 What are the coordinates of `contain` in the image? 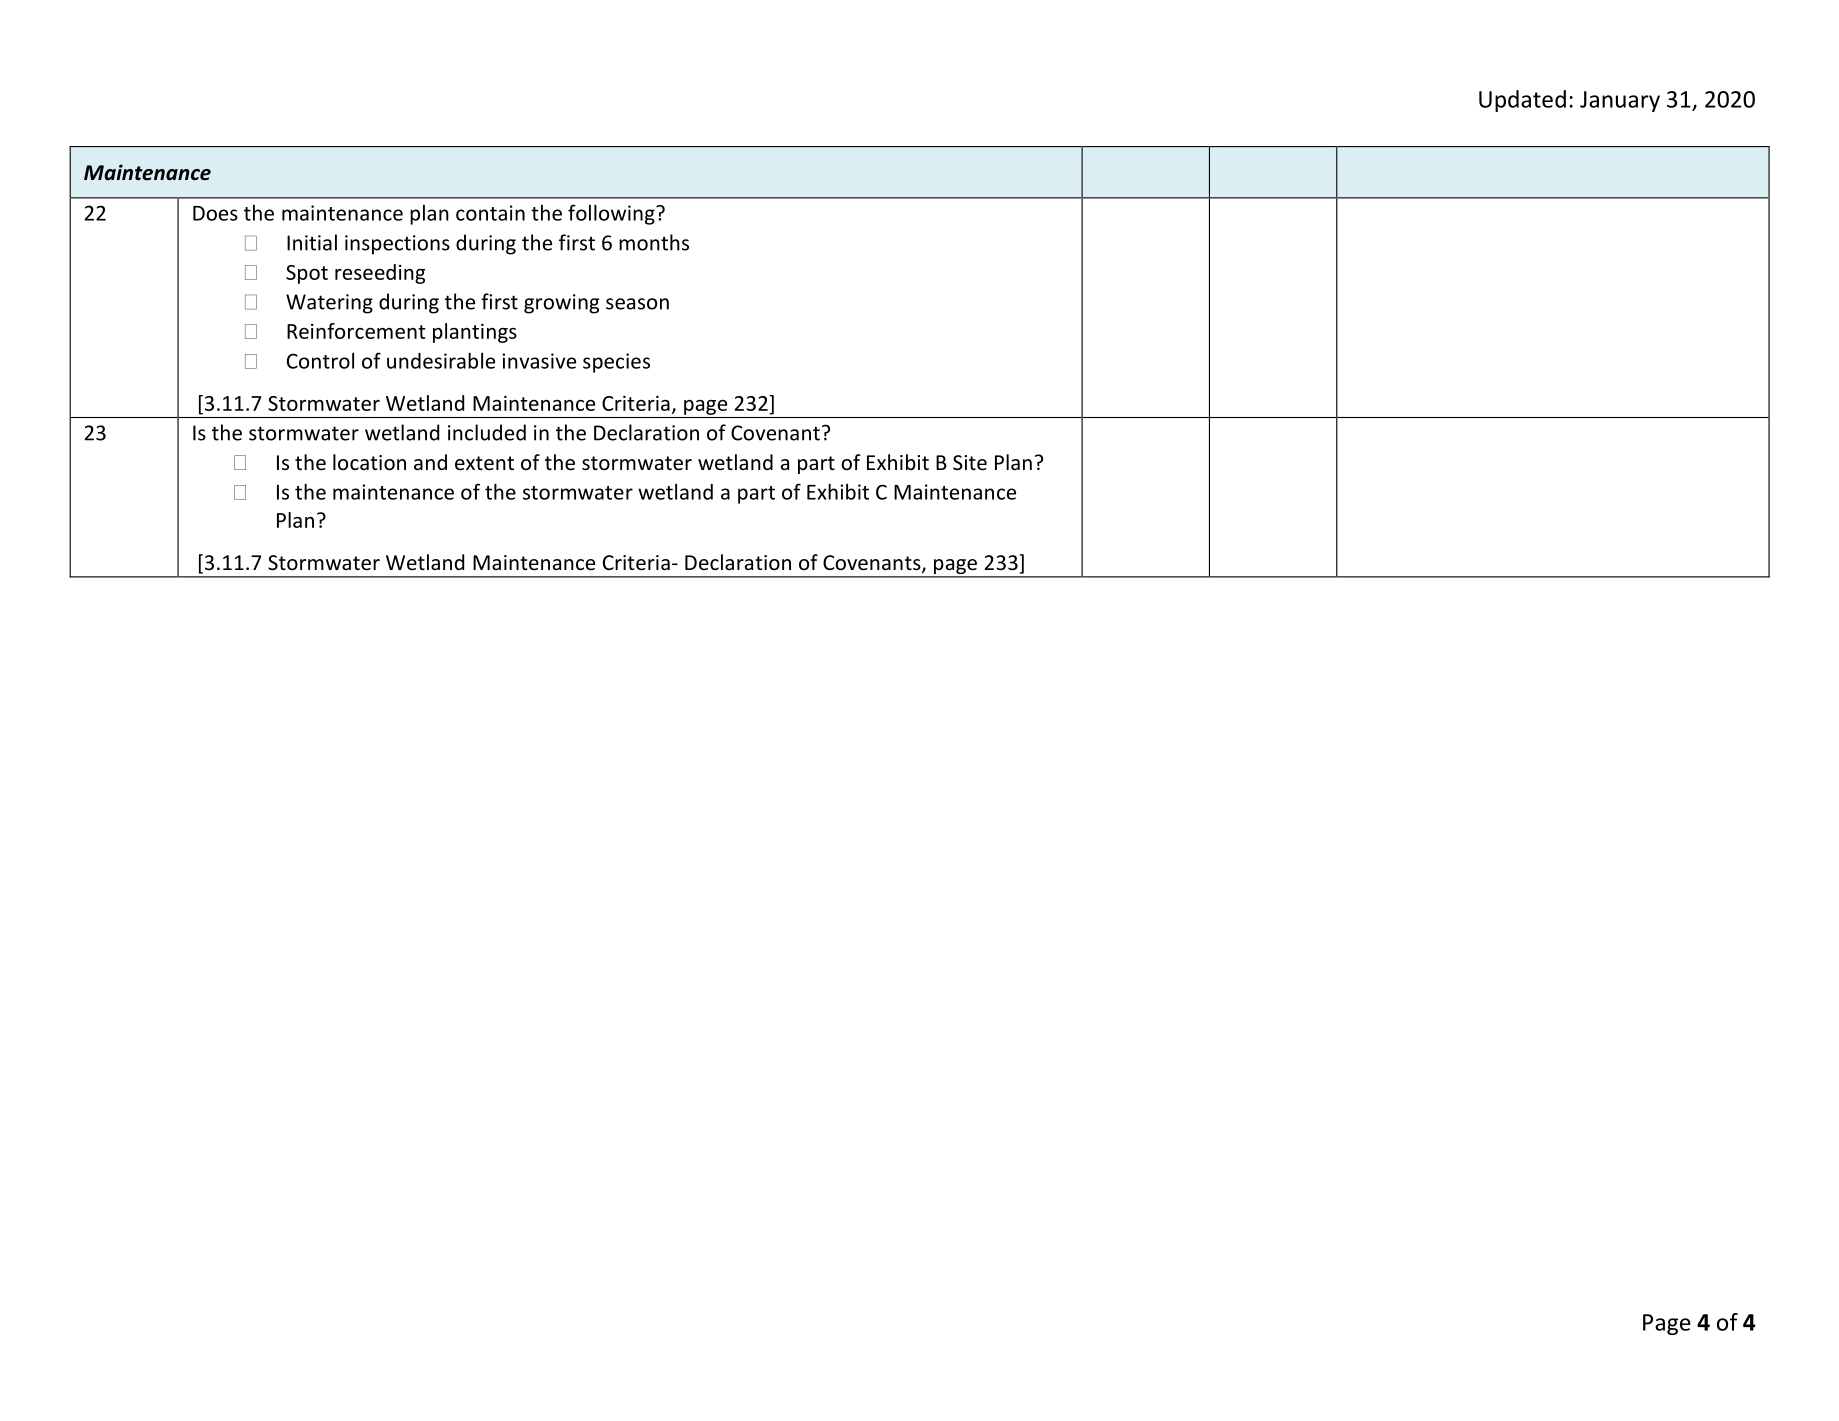 It's located at (490, 213).
